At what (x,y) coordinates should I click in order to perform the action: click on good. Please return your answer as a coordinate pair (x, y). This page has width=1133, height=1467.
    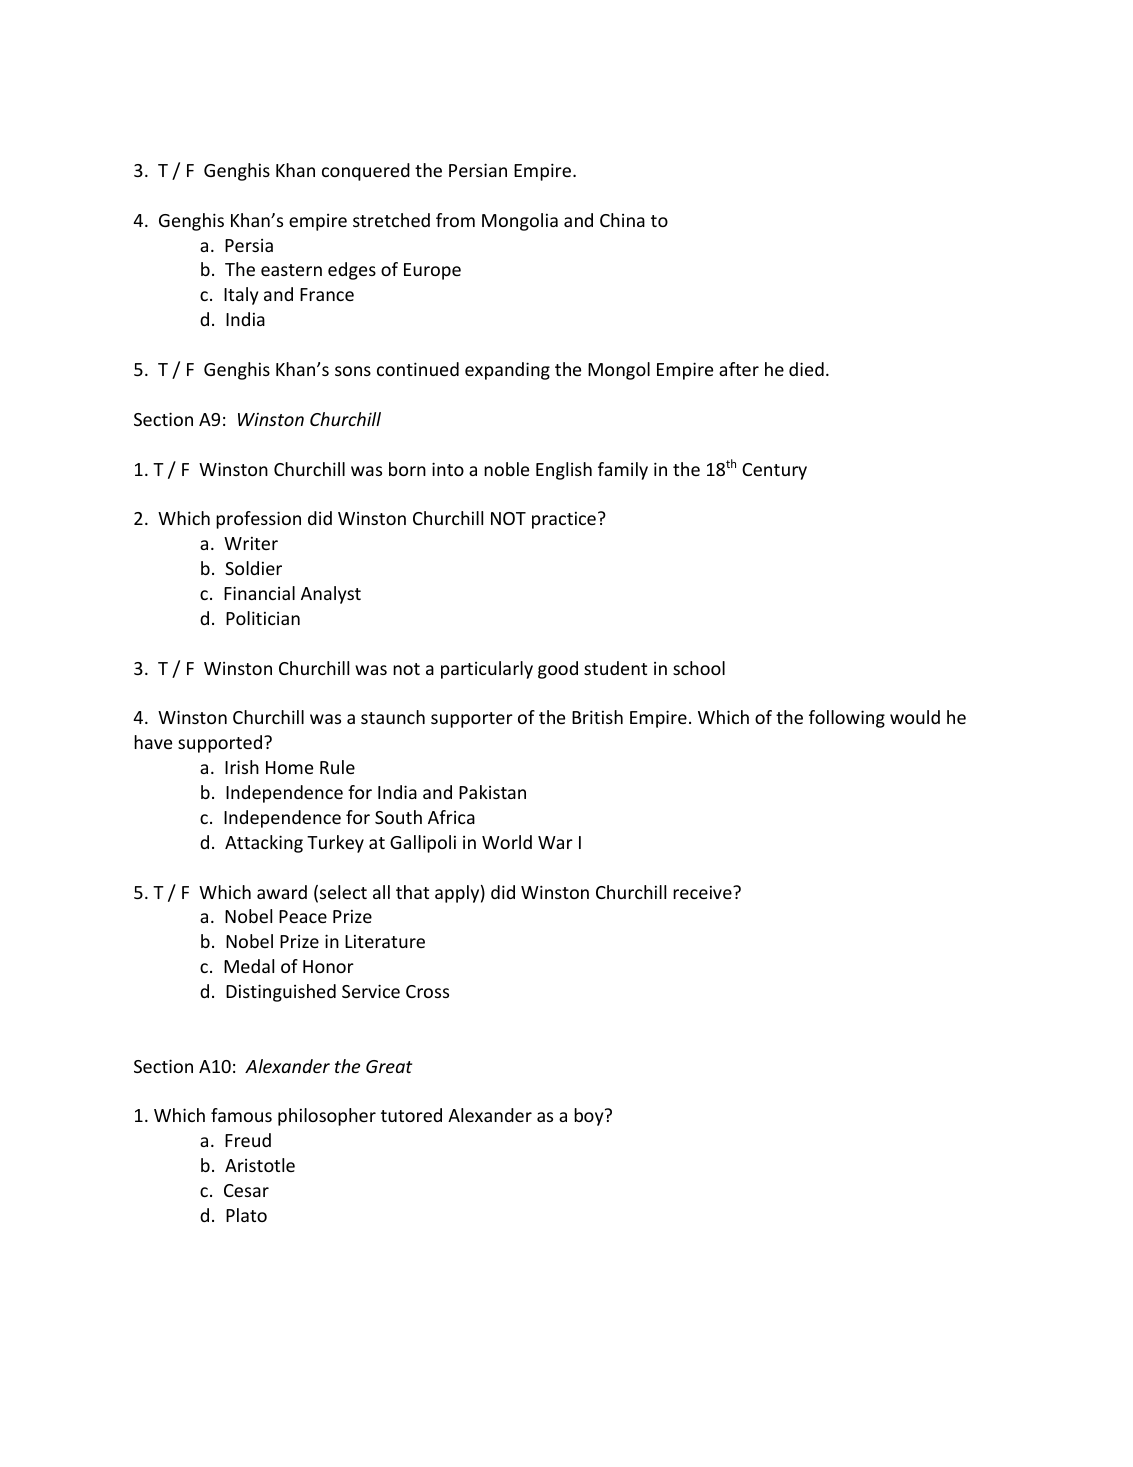
    Looking at the image, I should click on (558, 670).
